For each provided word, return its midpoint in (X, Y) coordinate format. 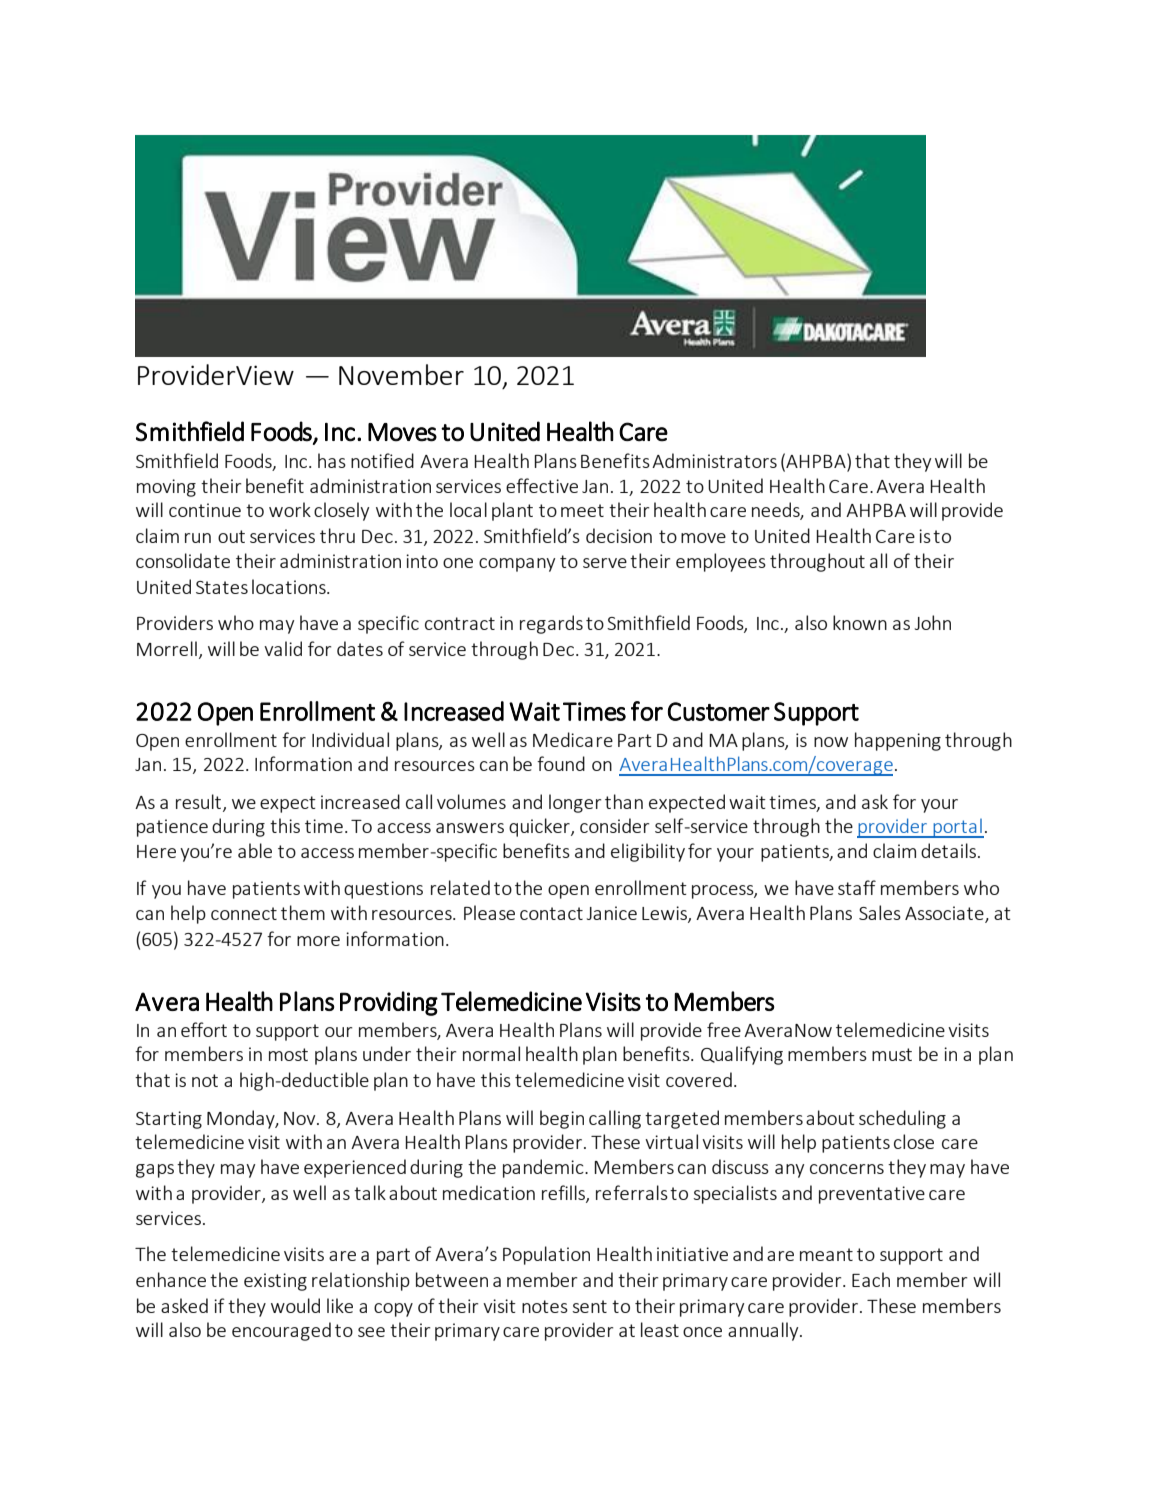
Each (871, 1279)
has (332, 460)
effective (542, 485)
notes (545, 1306)
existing (275, 1282)
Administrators (714, 460)
